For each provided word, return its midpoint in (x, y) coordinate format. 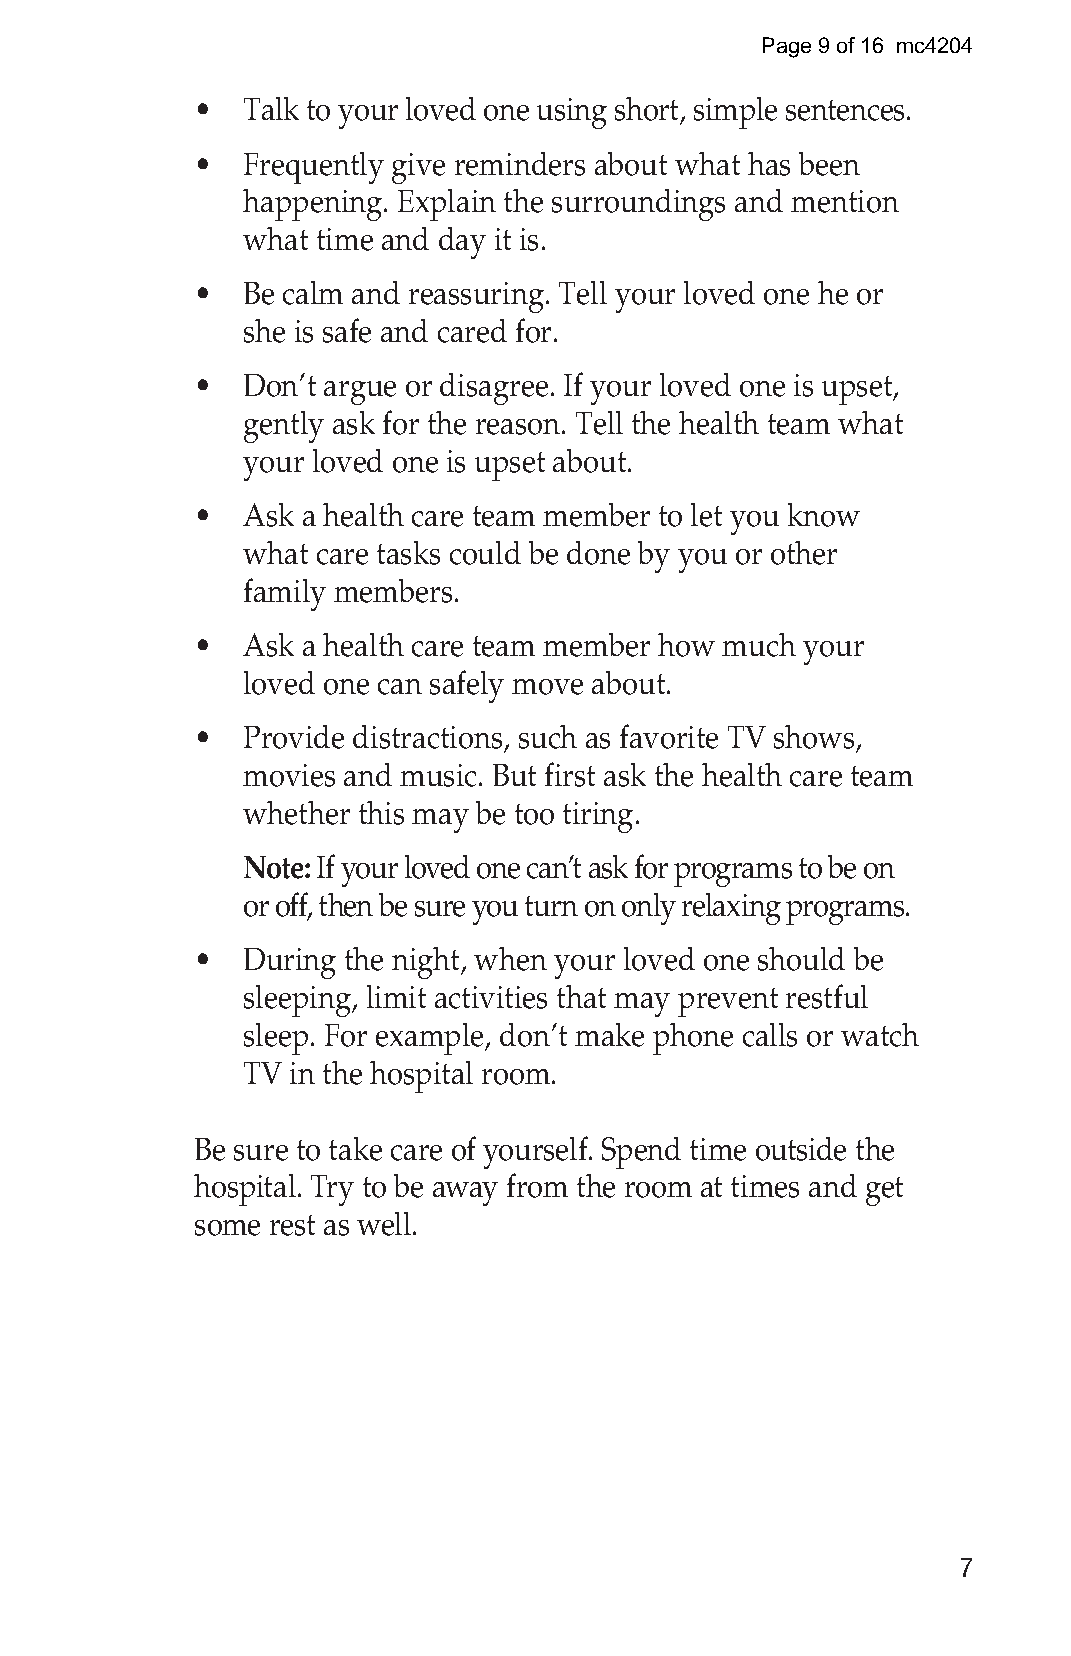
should (801, 959)
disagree (494, 389)
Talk (271, 108)
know (824, 515)
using (572, 113)
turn (551, 906)
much (759, 645)
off (293, 906)
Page (787, 47)
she (264, 331)
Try (332, 1190)
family (285, 594)
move (547, 687)
